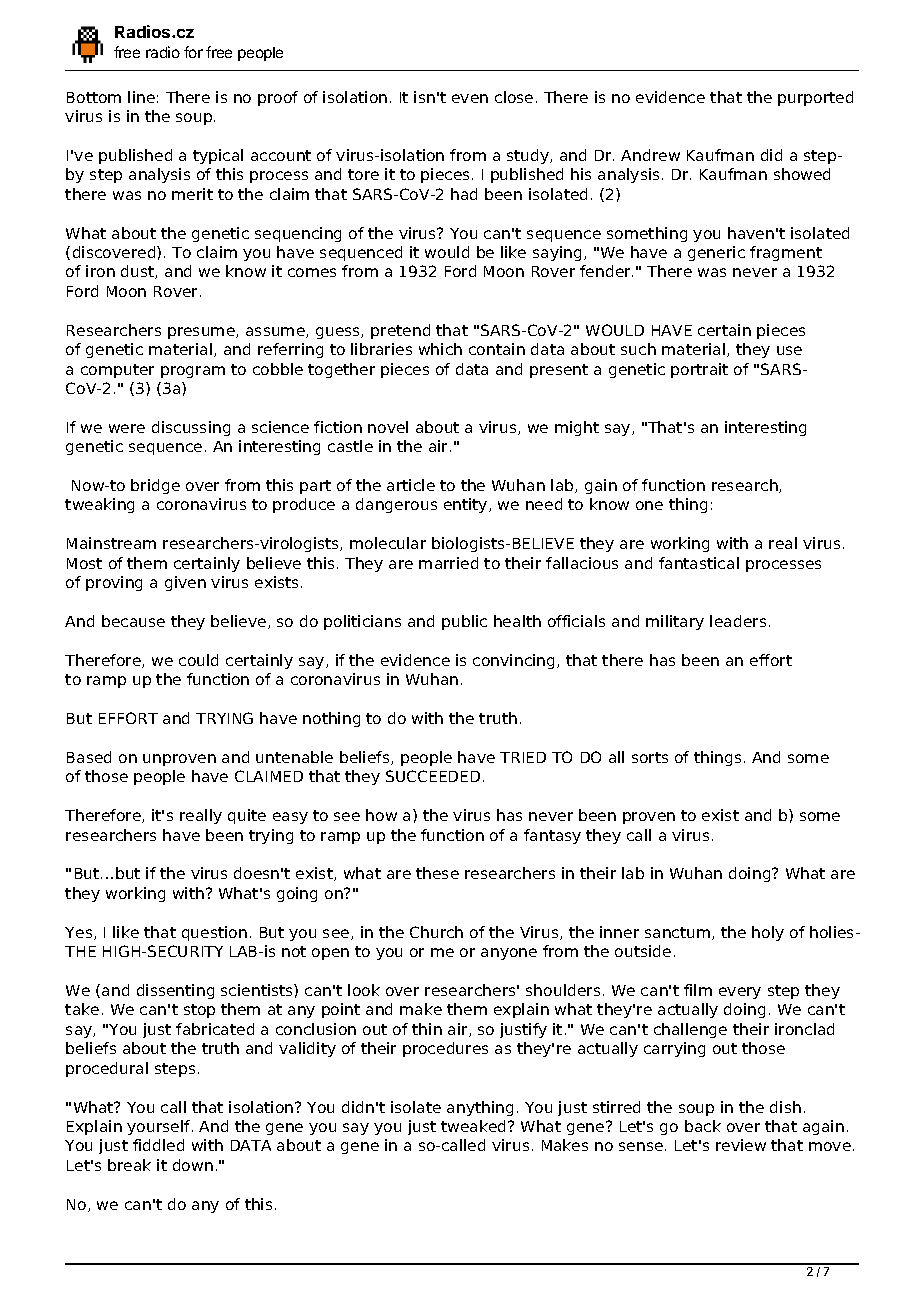 The image size is (924, 1308). I want to click on review, so click(741, 1145).
